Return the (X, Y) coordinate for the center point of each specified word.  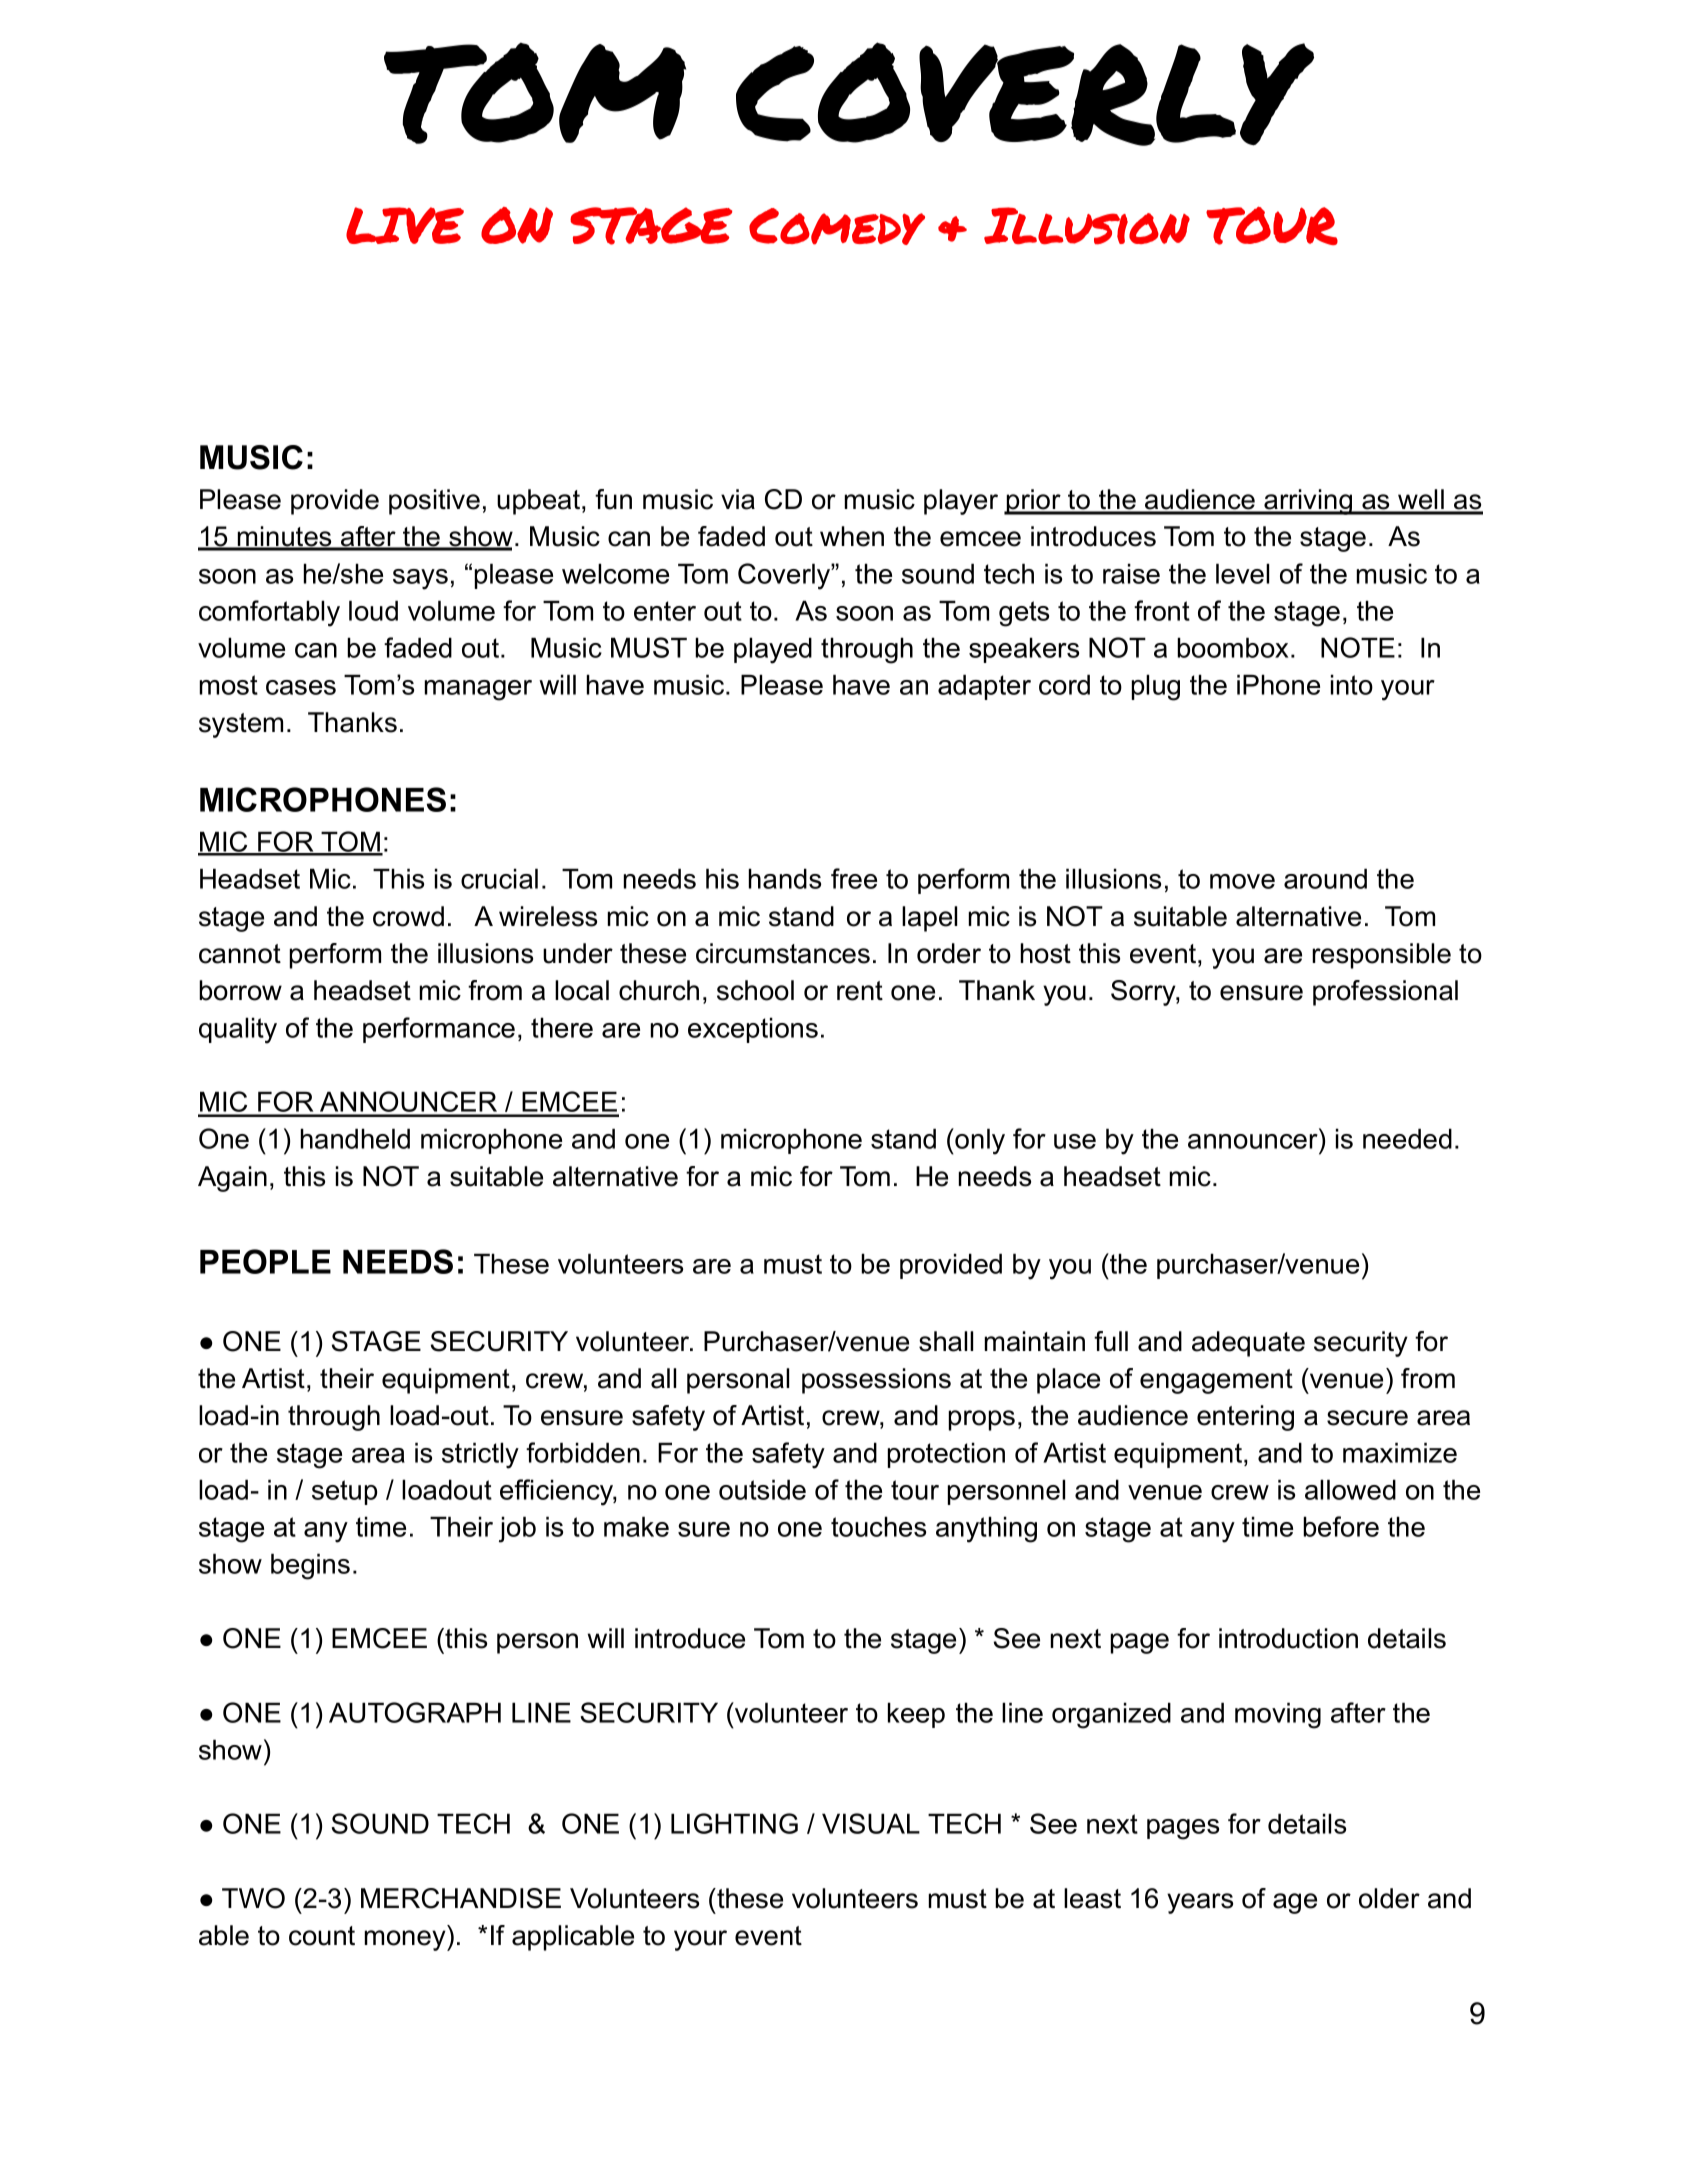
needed (1407, 1138)
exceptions (753, 1030)
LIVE (405, 225)
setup (344, 1492)
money (406, 1940)
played (773, 650)
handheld (355, 1138)
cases (301, 687)
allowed (1350, 1489)
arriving (1308, 502)
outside (762, 1489)
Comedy (837, 226)
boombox (1234, 647)
